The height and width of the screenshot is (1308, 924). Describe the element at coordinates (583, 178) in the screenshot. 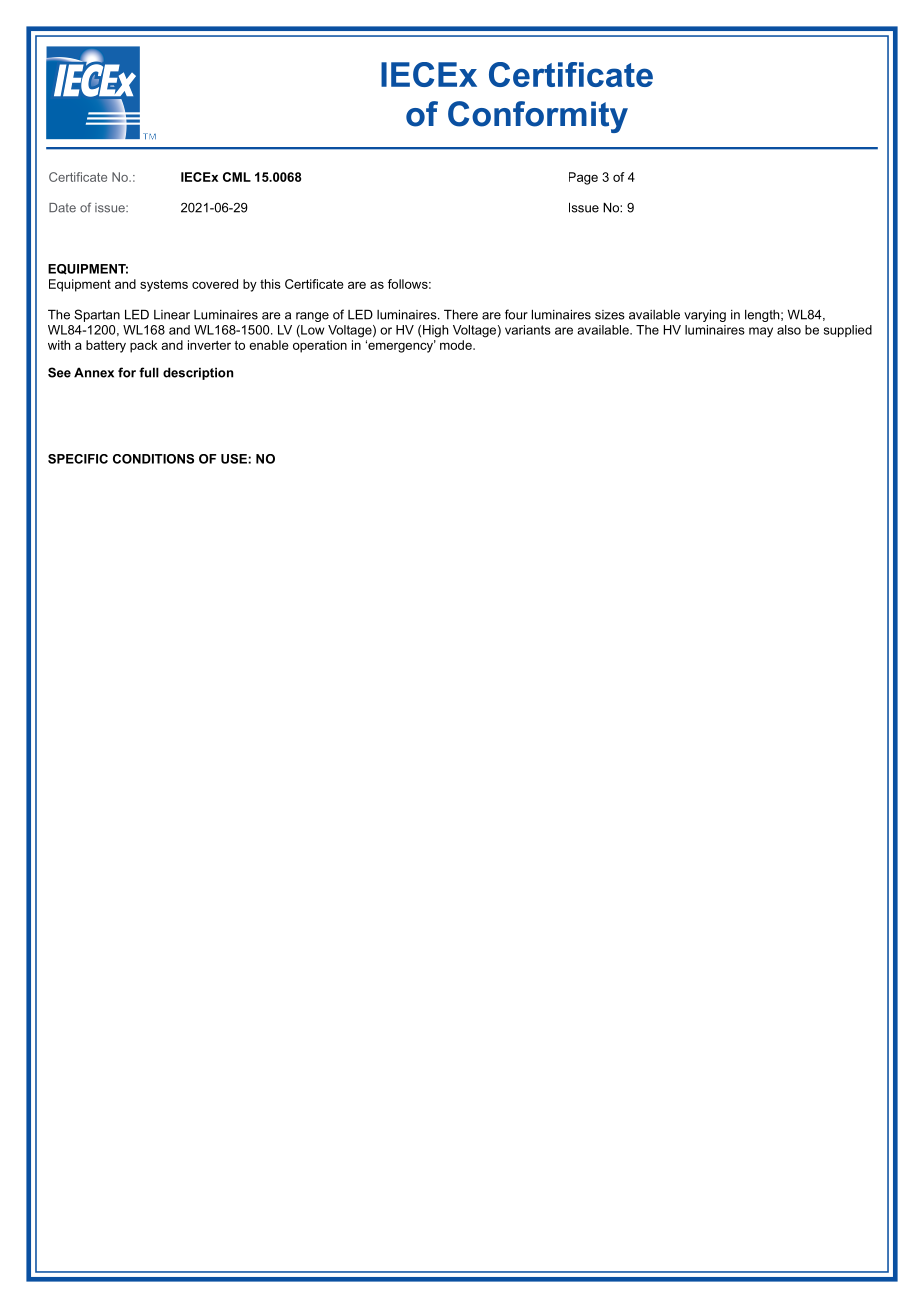

I see `Page` at that location.
